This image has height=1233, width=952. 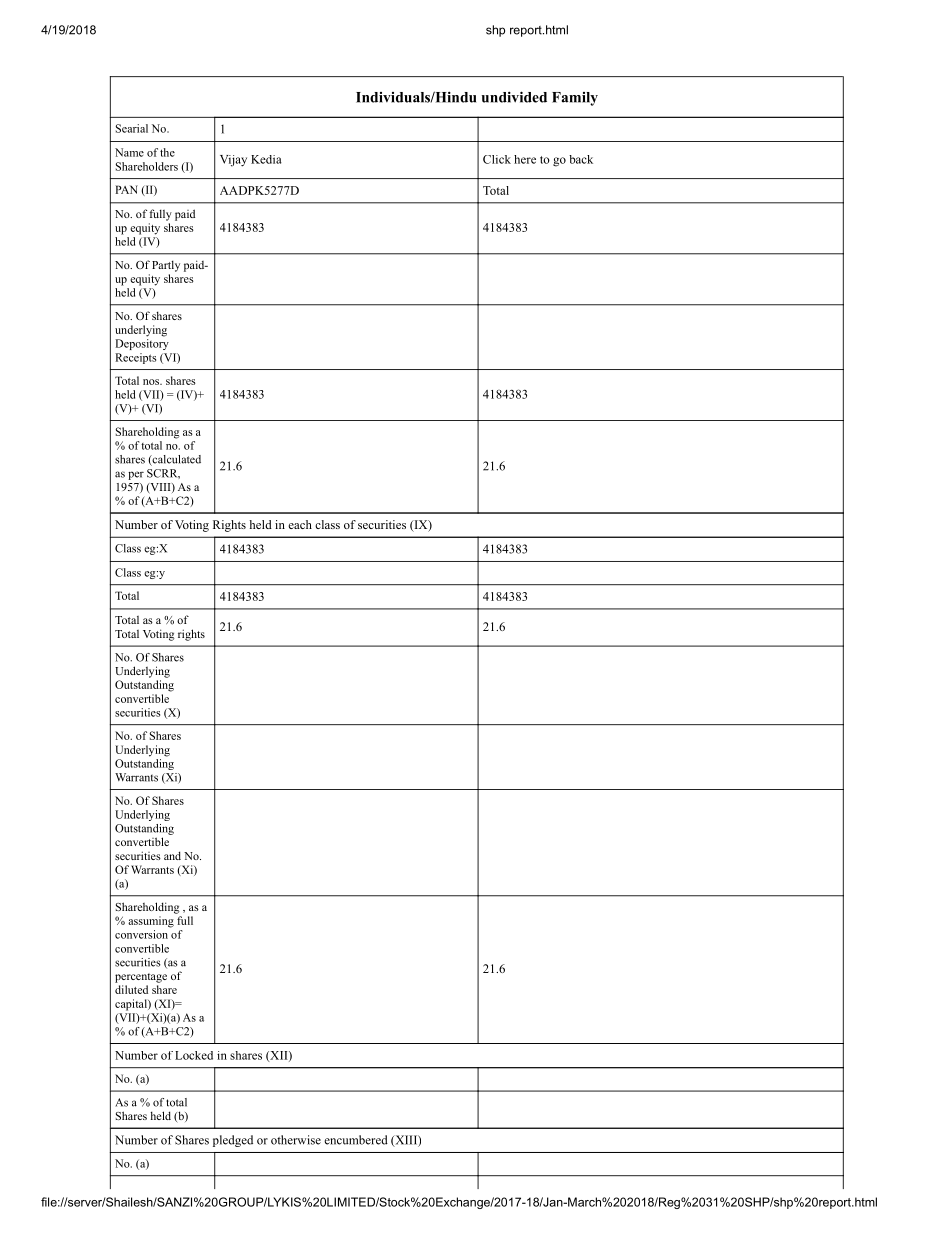 What do you see at coordinates (525, 159) in the image?
I see `here` at bounding box center [525, 159].
